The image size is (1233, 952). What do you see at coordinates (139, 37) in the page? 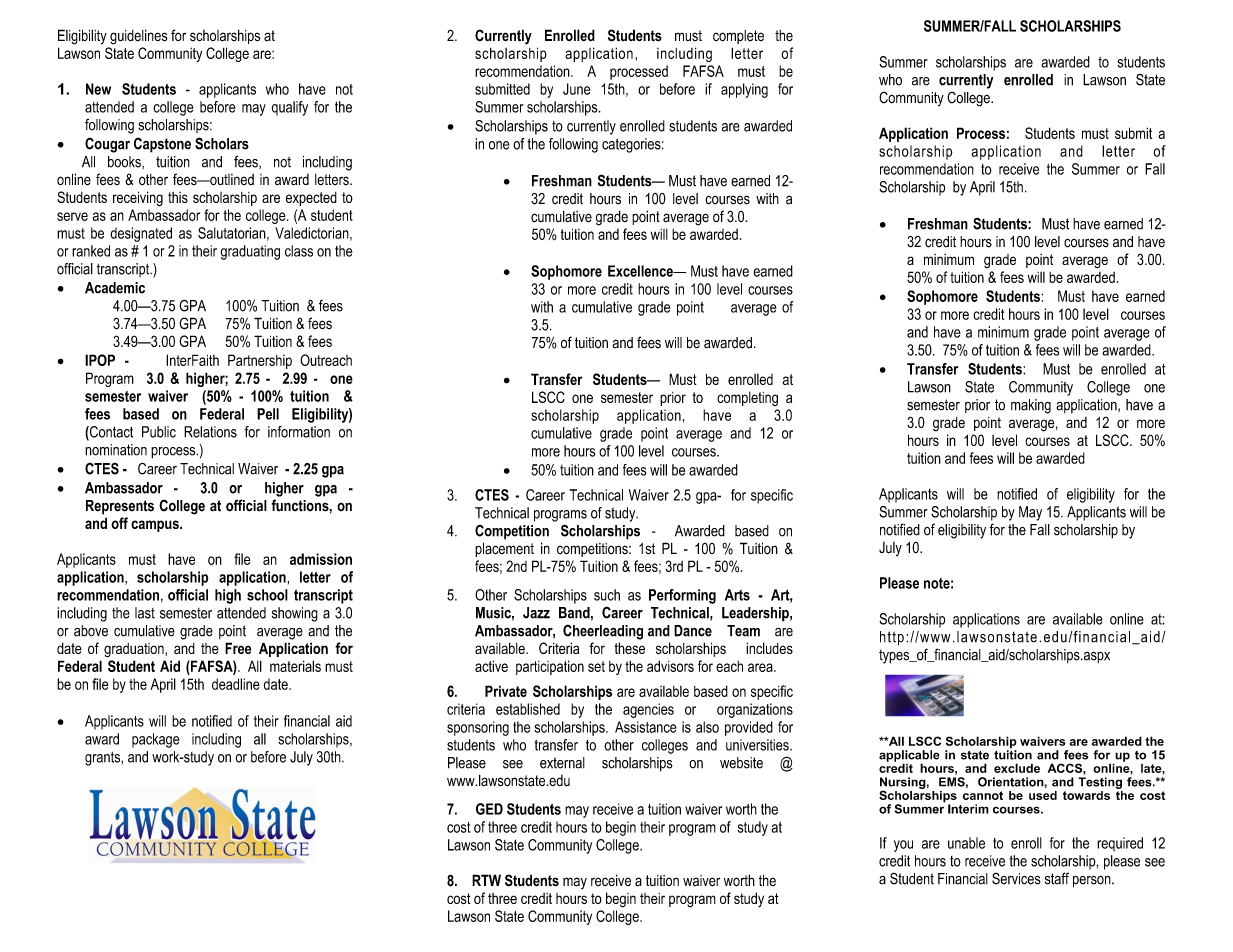
I see `guidelines` at bounding box center [139, 37].
